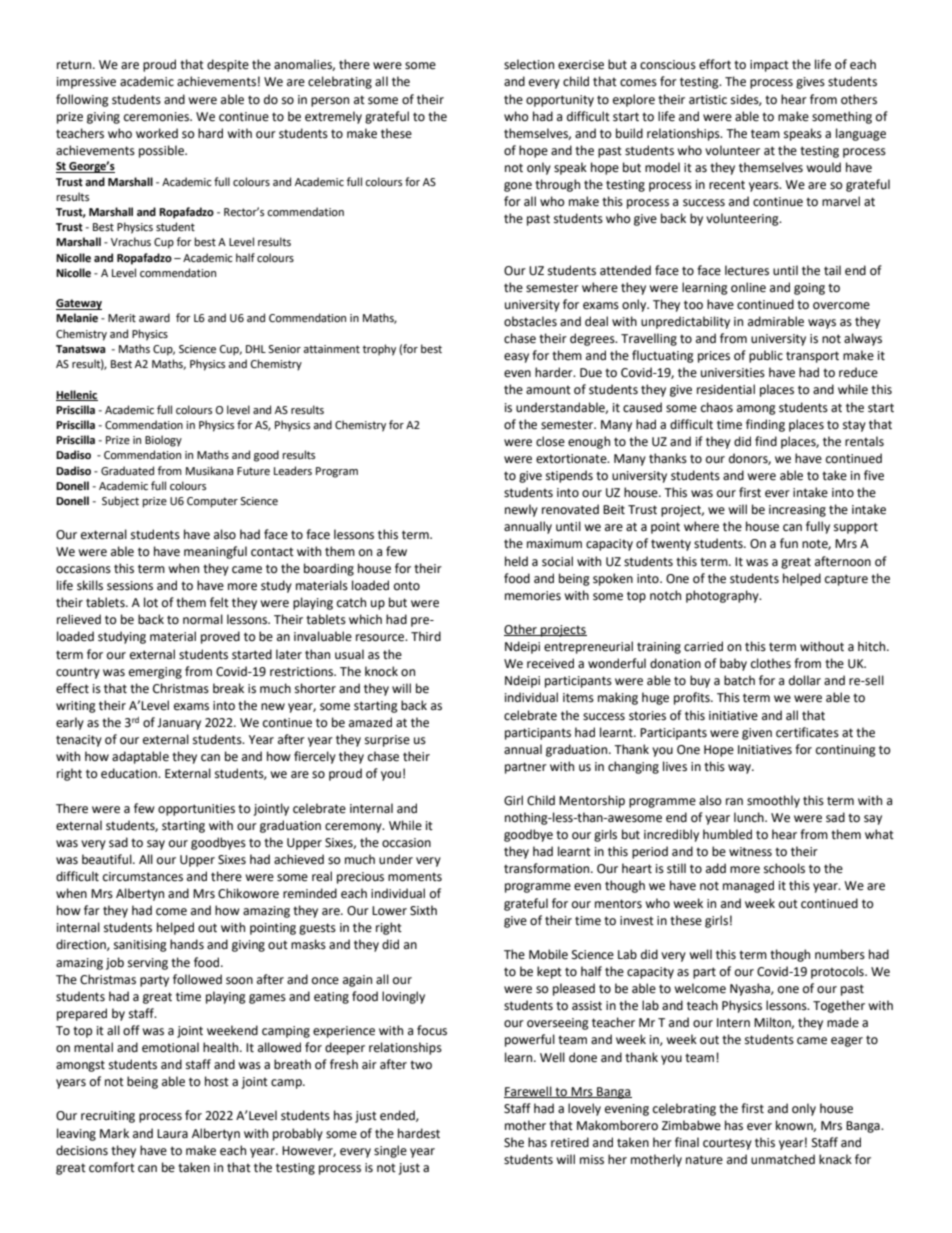  Describe the element at coordinates (854, 426) in the screenshot. I see `stay` at that location.
